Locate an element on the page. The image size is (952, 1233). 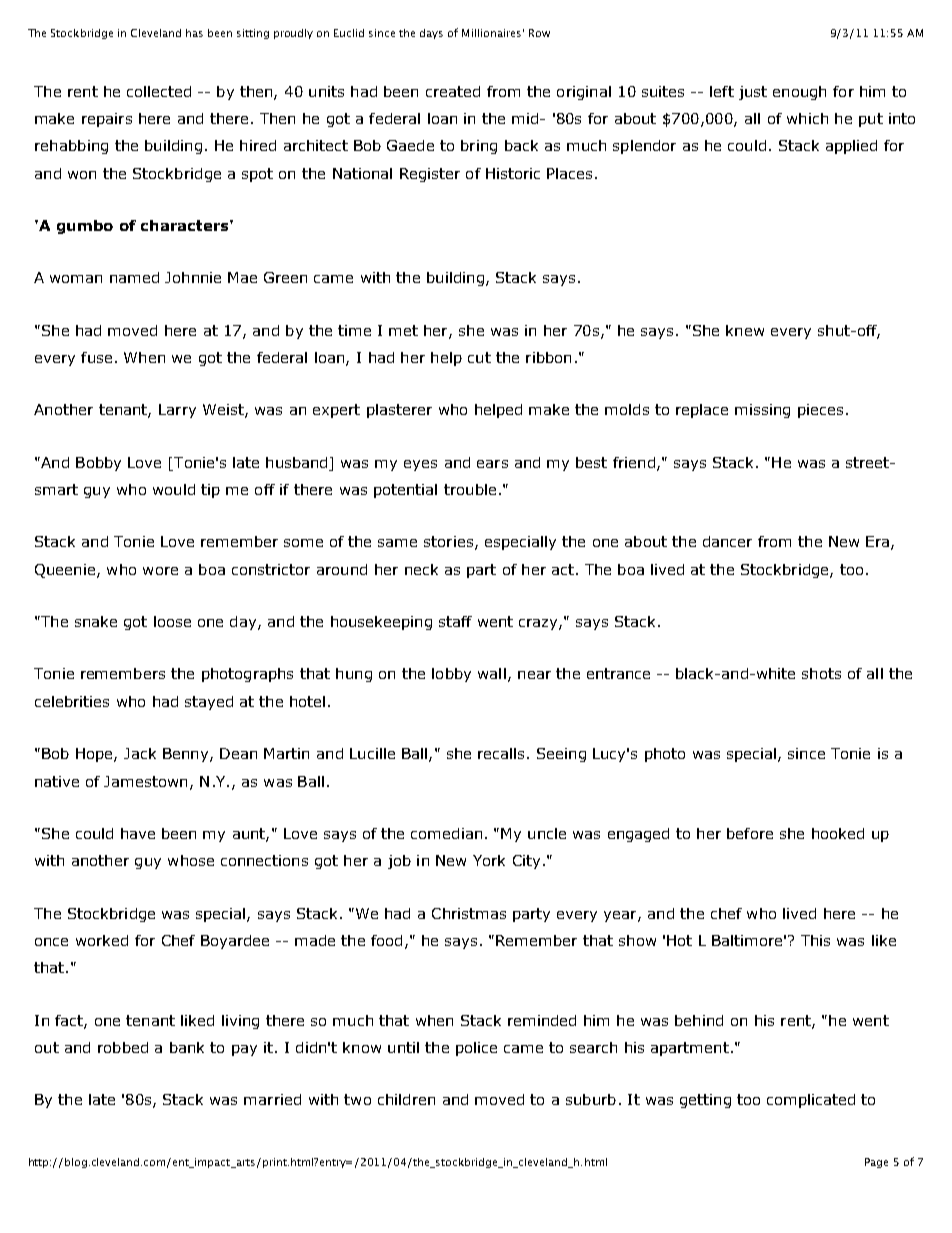
robbed is located at coordinates (123, 1047).
